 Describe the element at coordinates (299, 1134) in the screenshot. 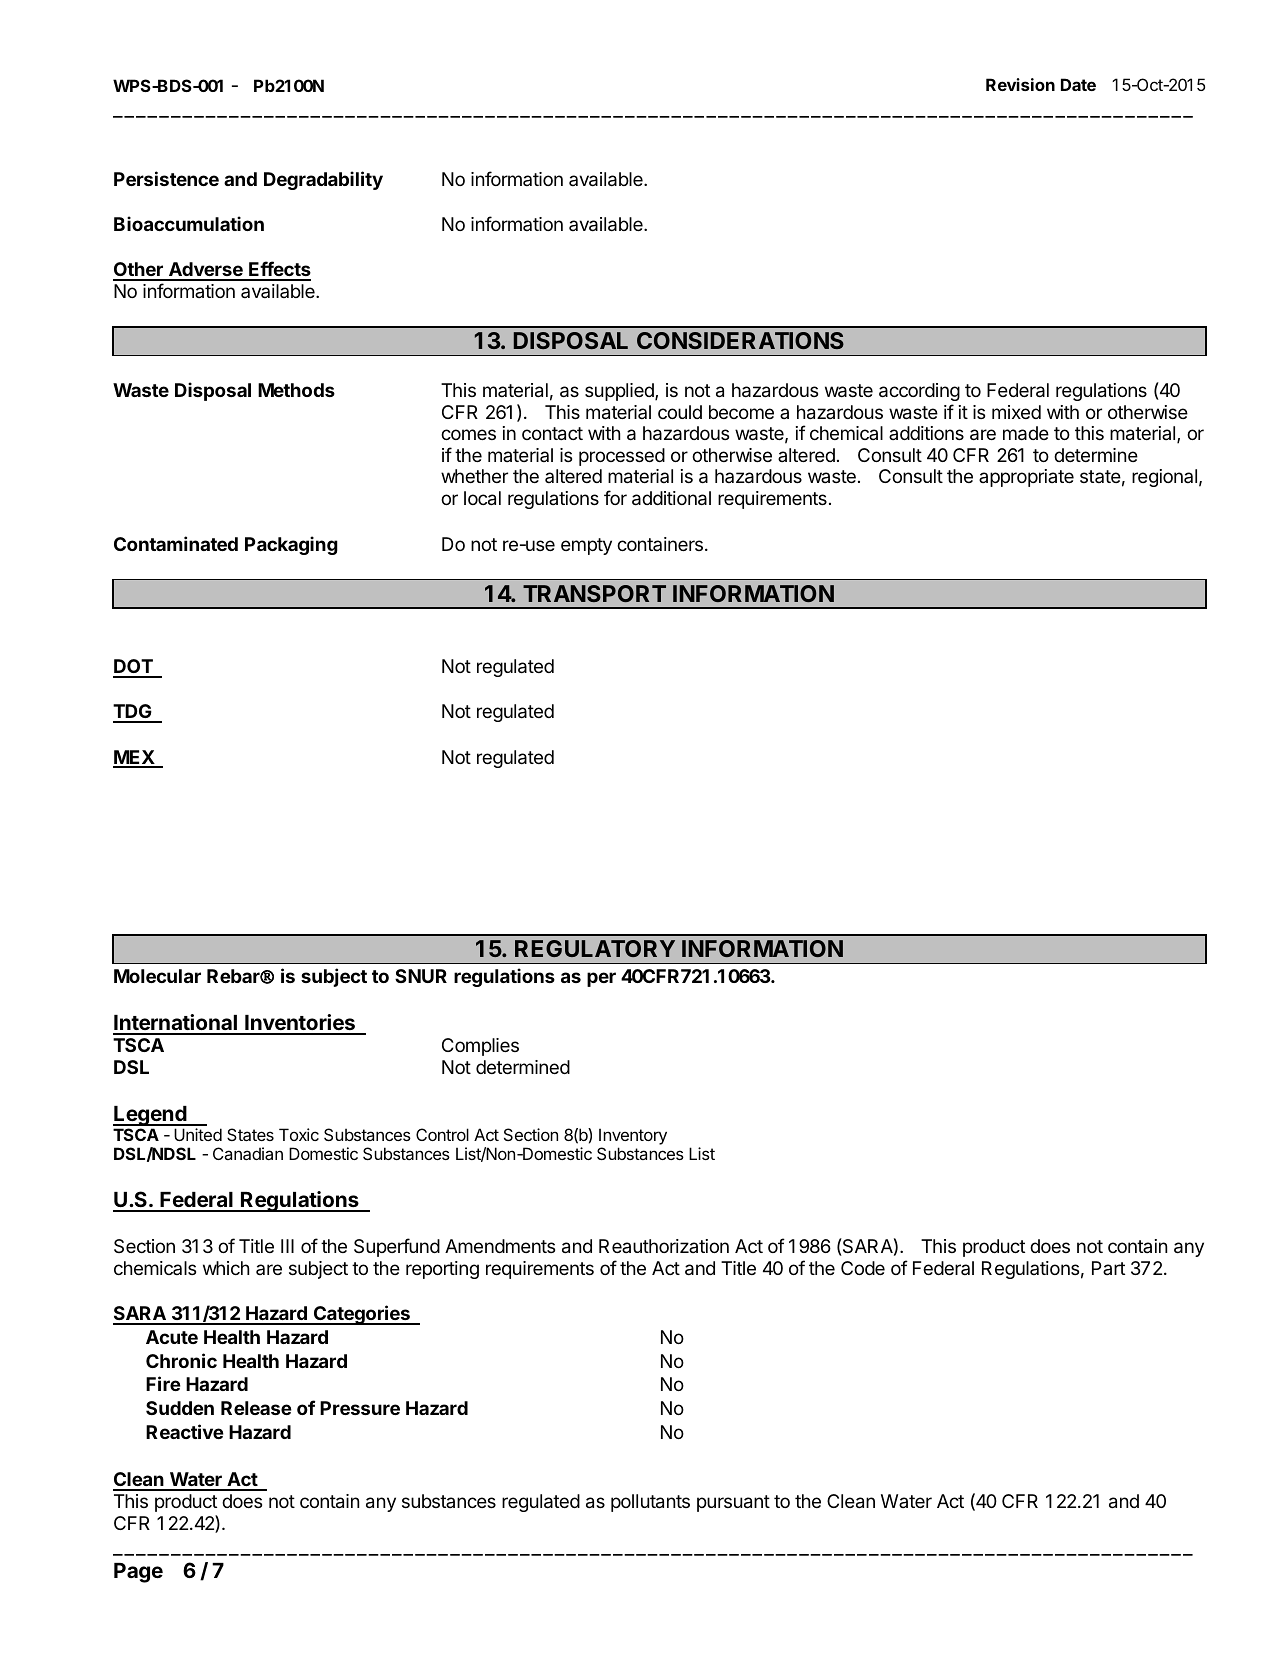

I see `Toxic` at that location.
